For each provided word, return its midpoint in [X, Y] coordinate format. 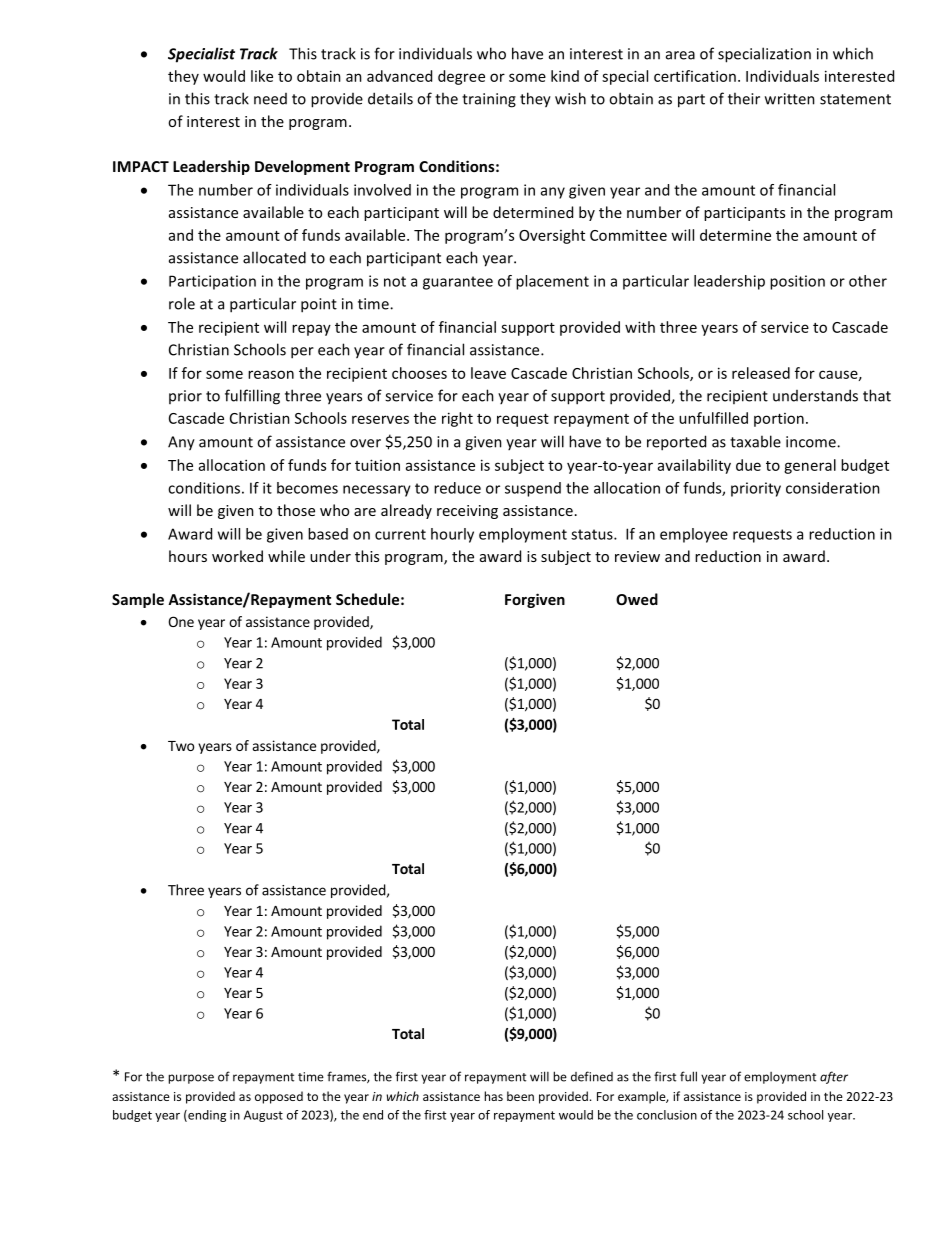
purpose [191, 1079]
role [182, 303]
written [790, 99]
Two [181, 746]
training [489, 100]
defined [592, 1076]
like [262, 76]
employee [694, 535]
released [761, 373]
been [520, 1096]
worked [237, 556]
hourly [452, 535]
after [834, 1077]
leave [488, 373]
